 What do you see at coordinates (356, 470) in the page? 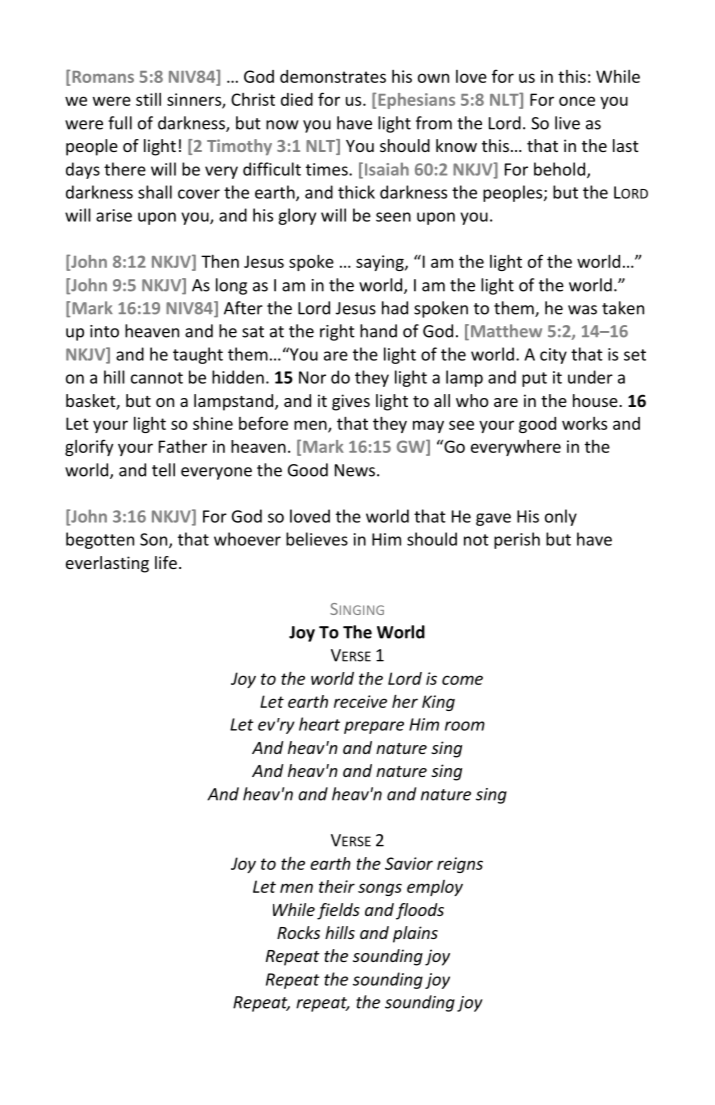
I see `News` at bounding box center [356, 470].
